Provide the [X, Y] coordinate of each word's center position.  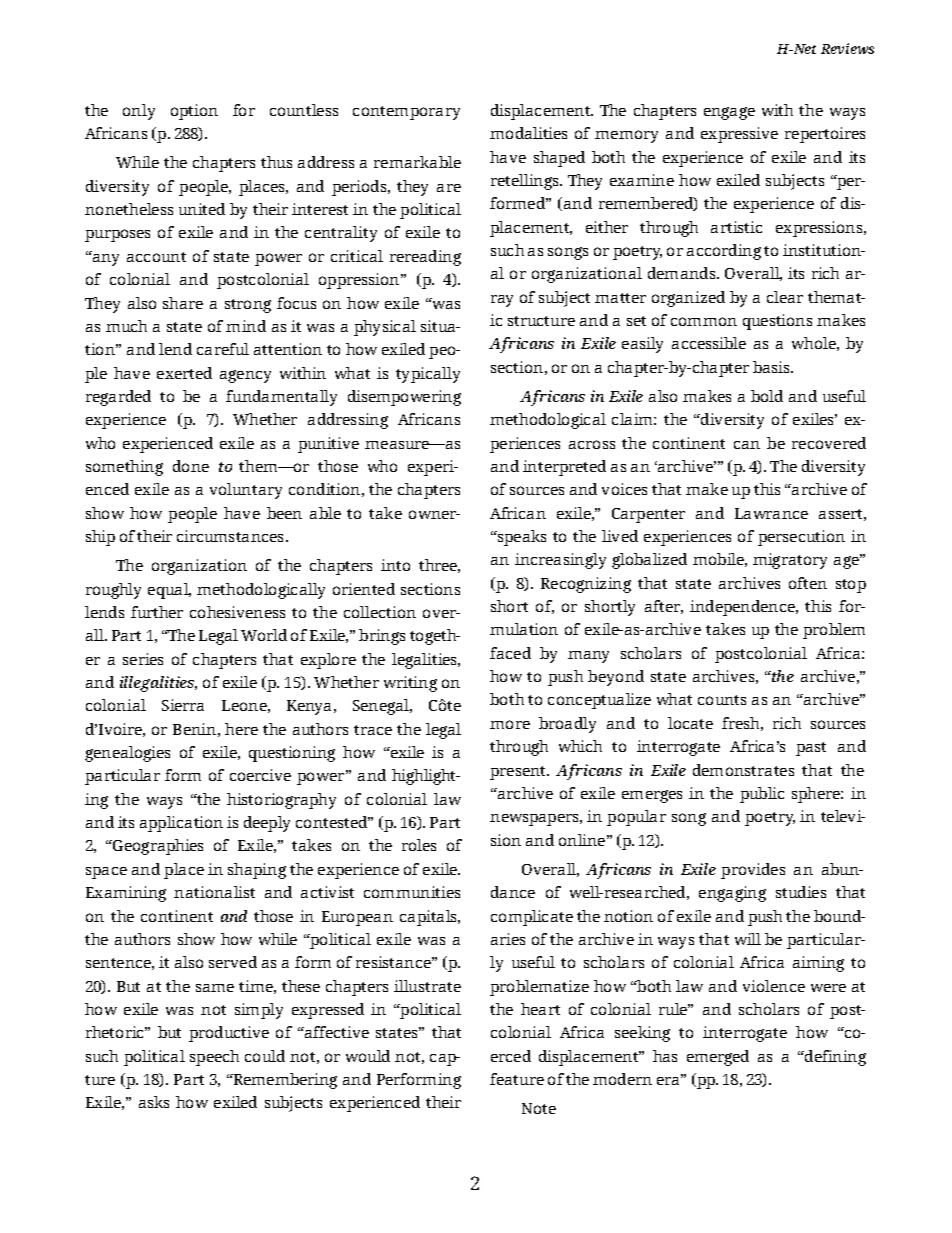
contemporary [406, 113]
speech [214, 1058]
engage [729, 113]
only [139, 112]
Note [539, 1108]
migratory [790, 561]
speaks [521, 538]
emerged [718, 1058]
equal [169, 591]
